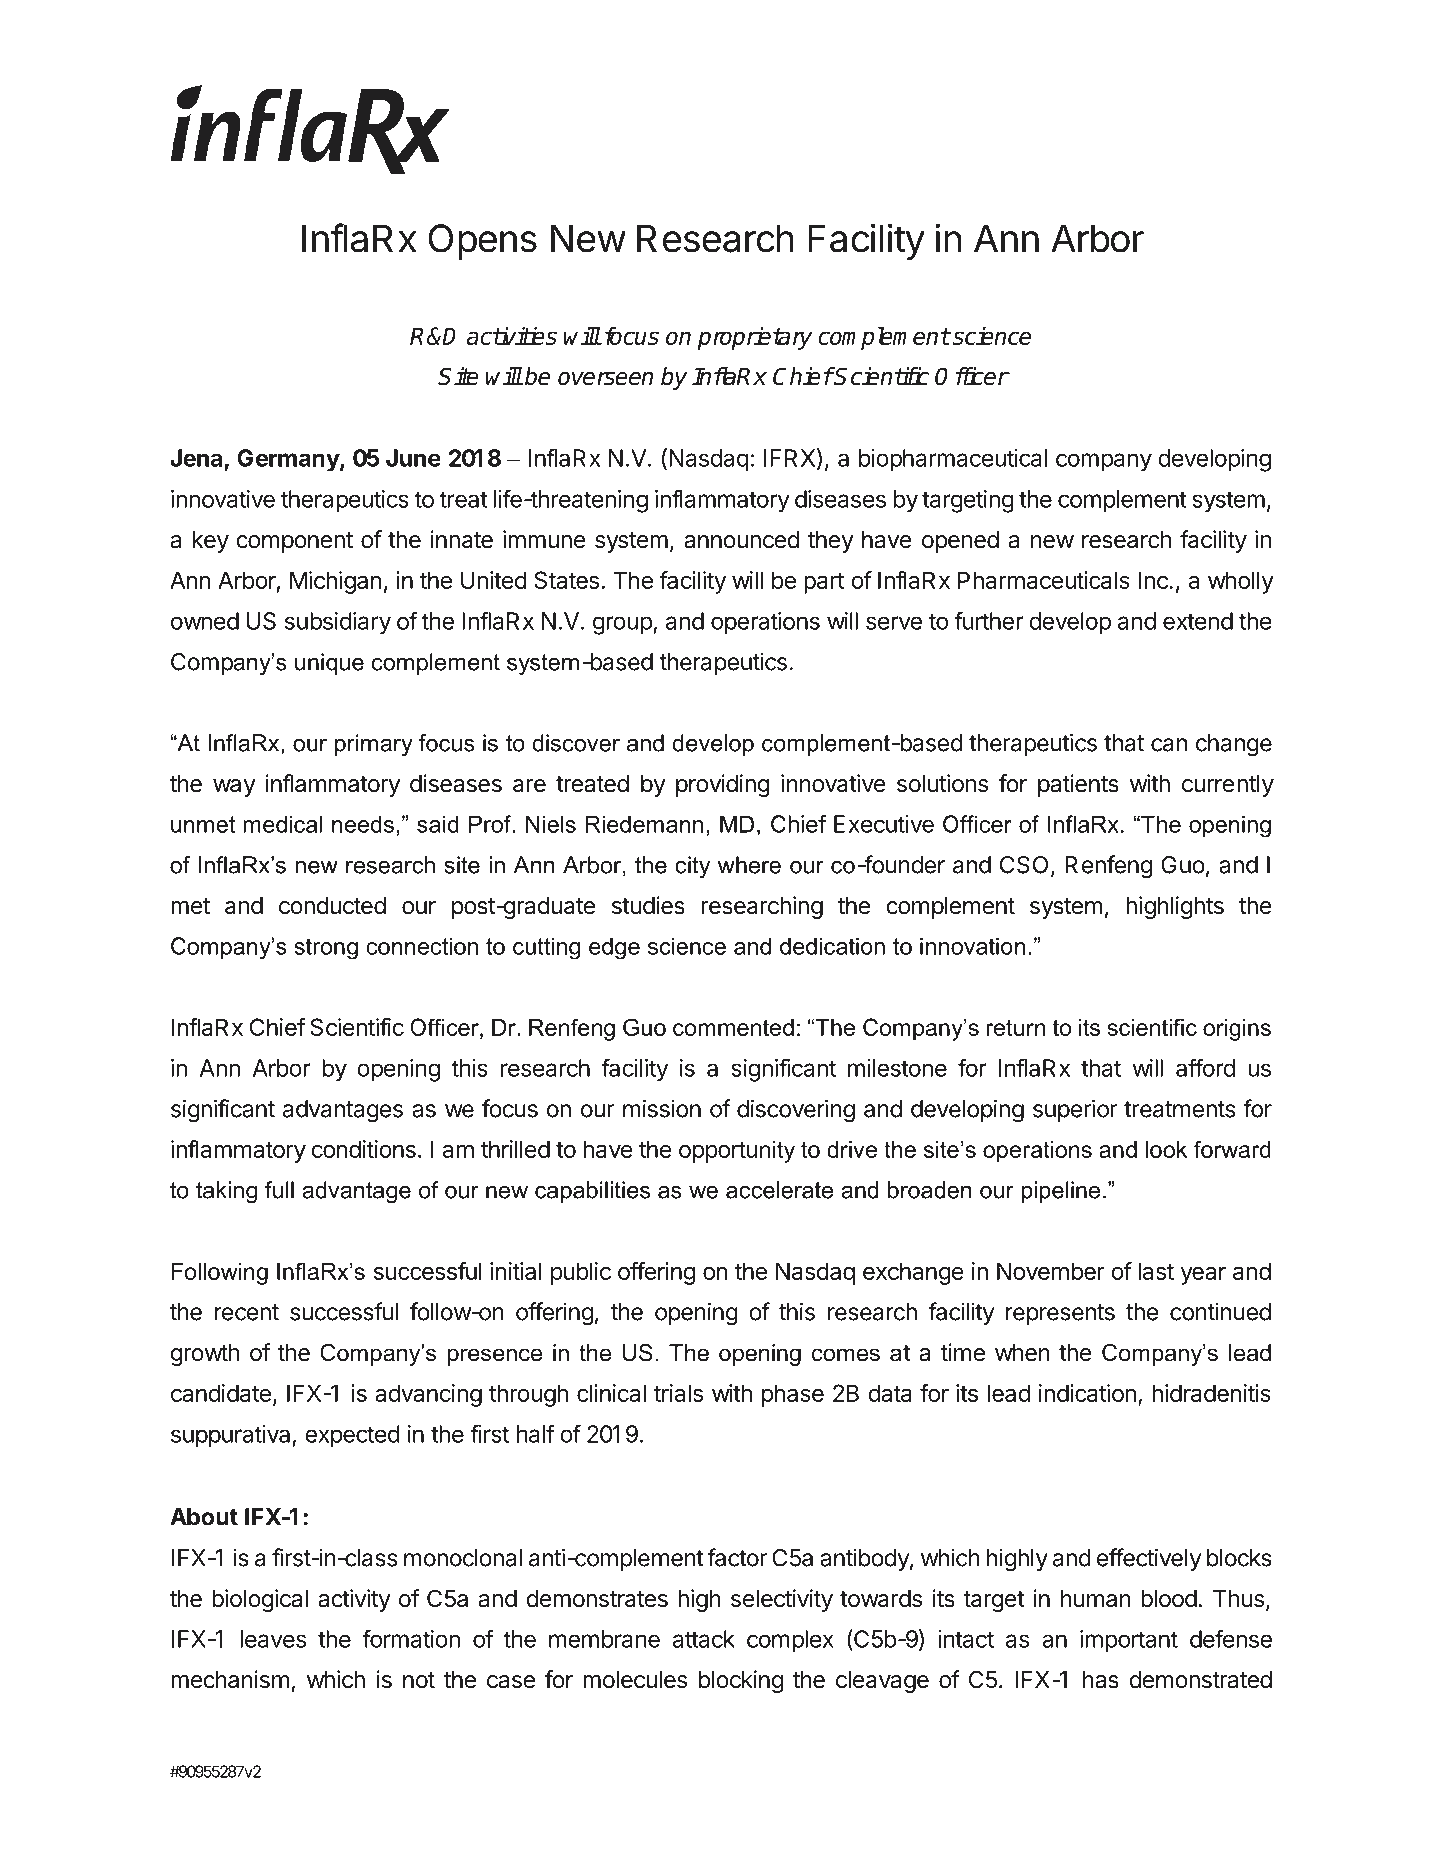  I want to click on biopharmaceutical, so click(953, 460).
